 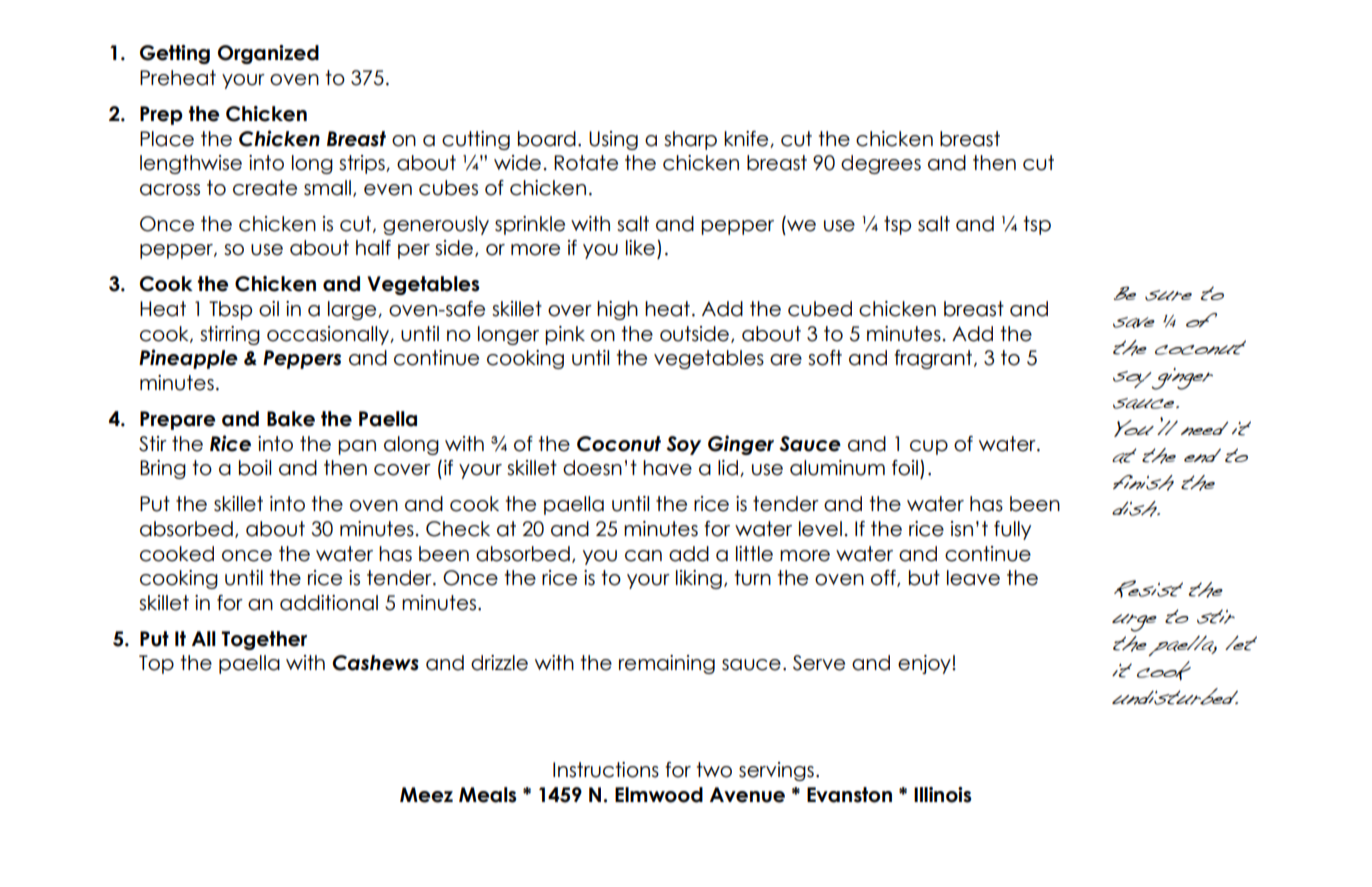 I want to click on high, so click(x=617, y=310).
